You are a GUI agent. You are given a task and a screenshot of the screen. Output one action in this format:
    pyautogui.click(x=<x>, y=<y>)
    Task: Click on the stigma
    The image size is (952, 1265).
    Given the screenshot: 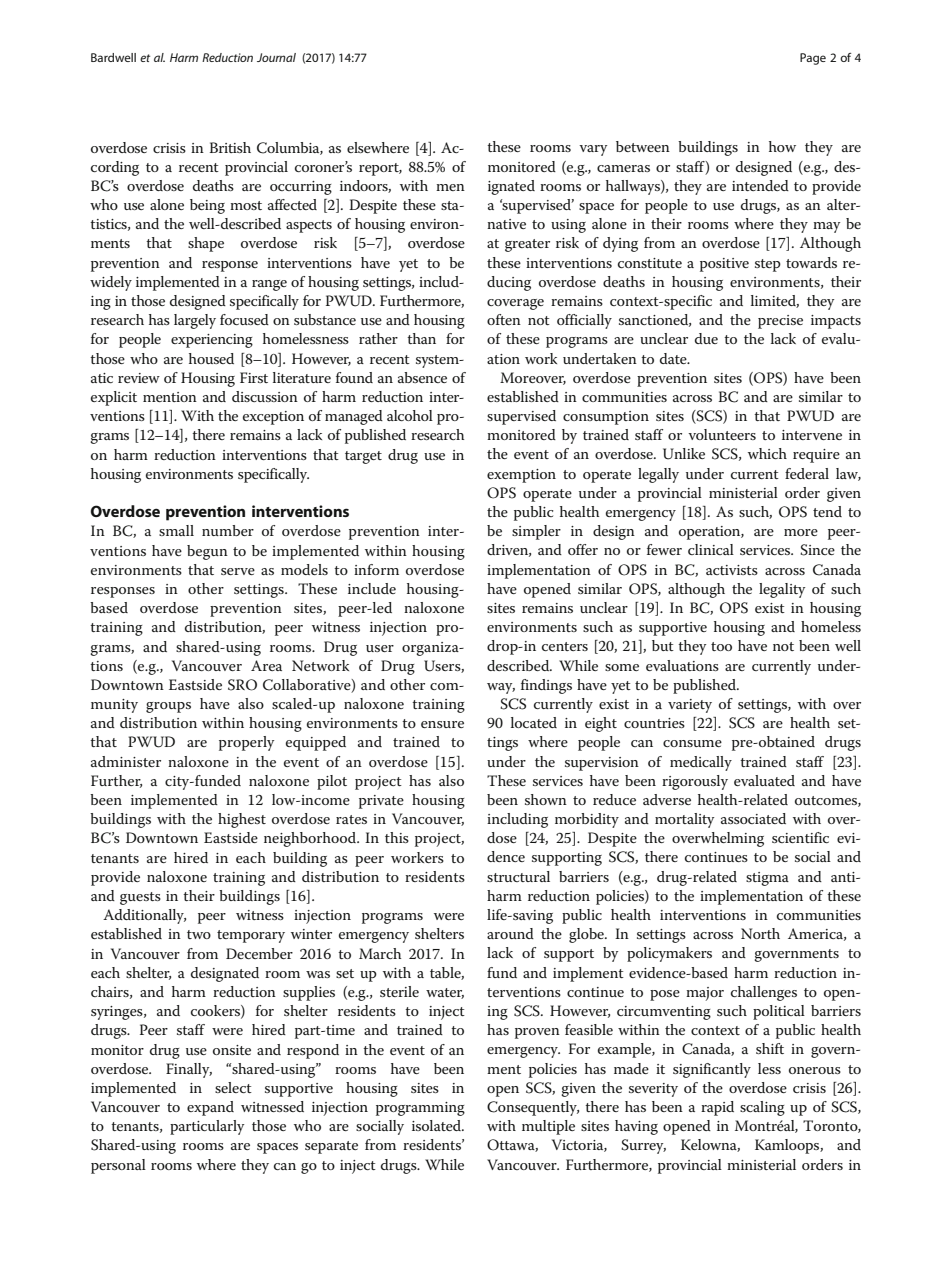 What is the action you would take?
    pyautogui.click(x=767, y=879)
